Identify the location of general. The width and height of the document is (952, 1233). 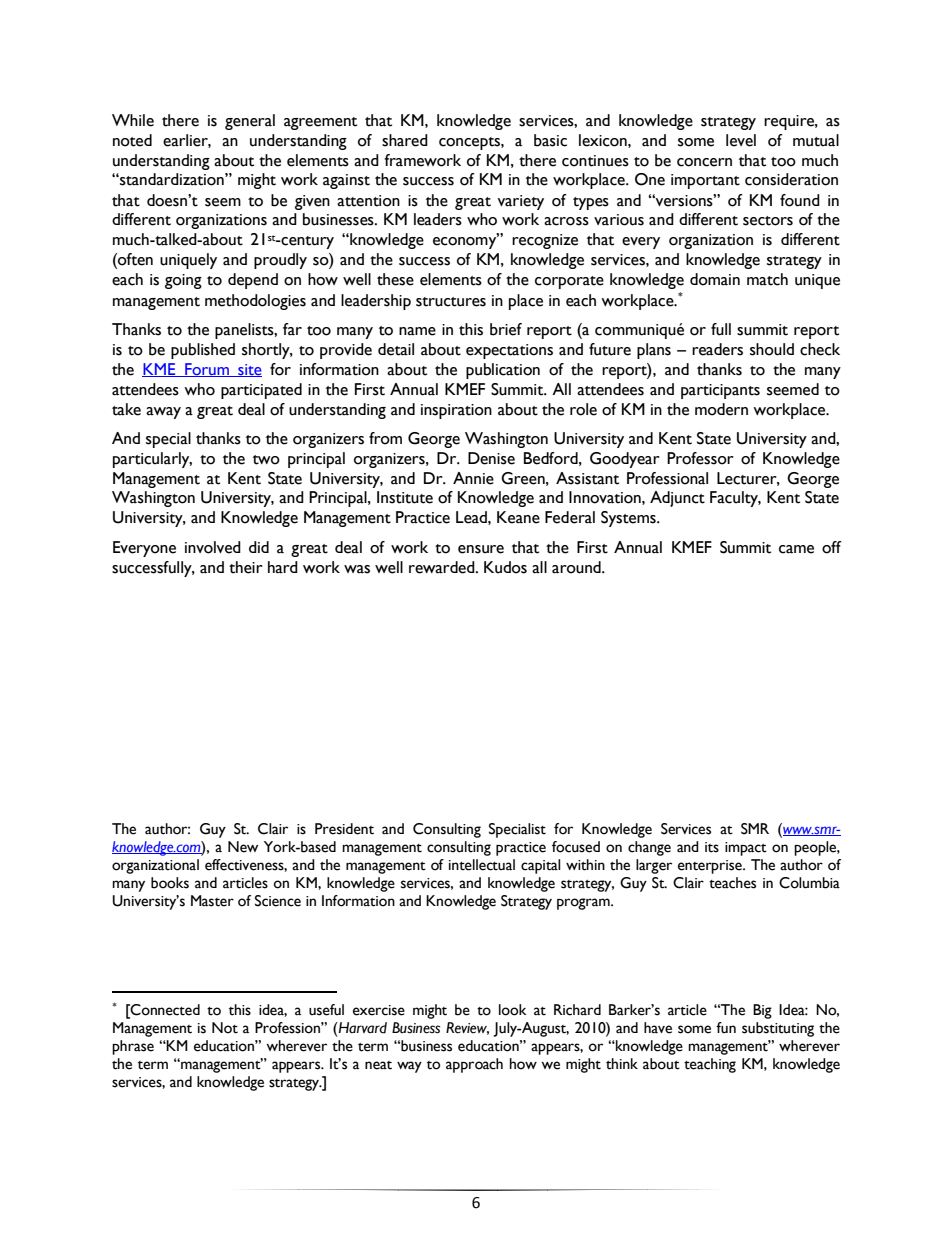
(250, 122).
